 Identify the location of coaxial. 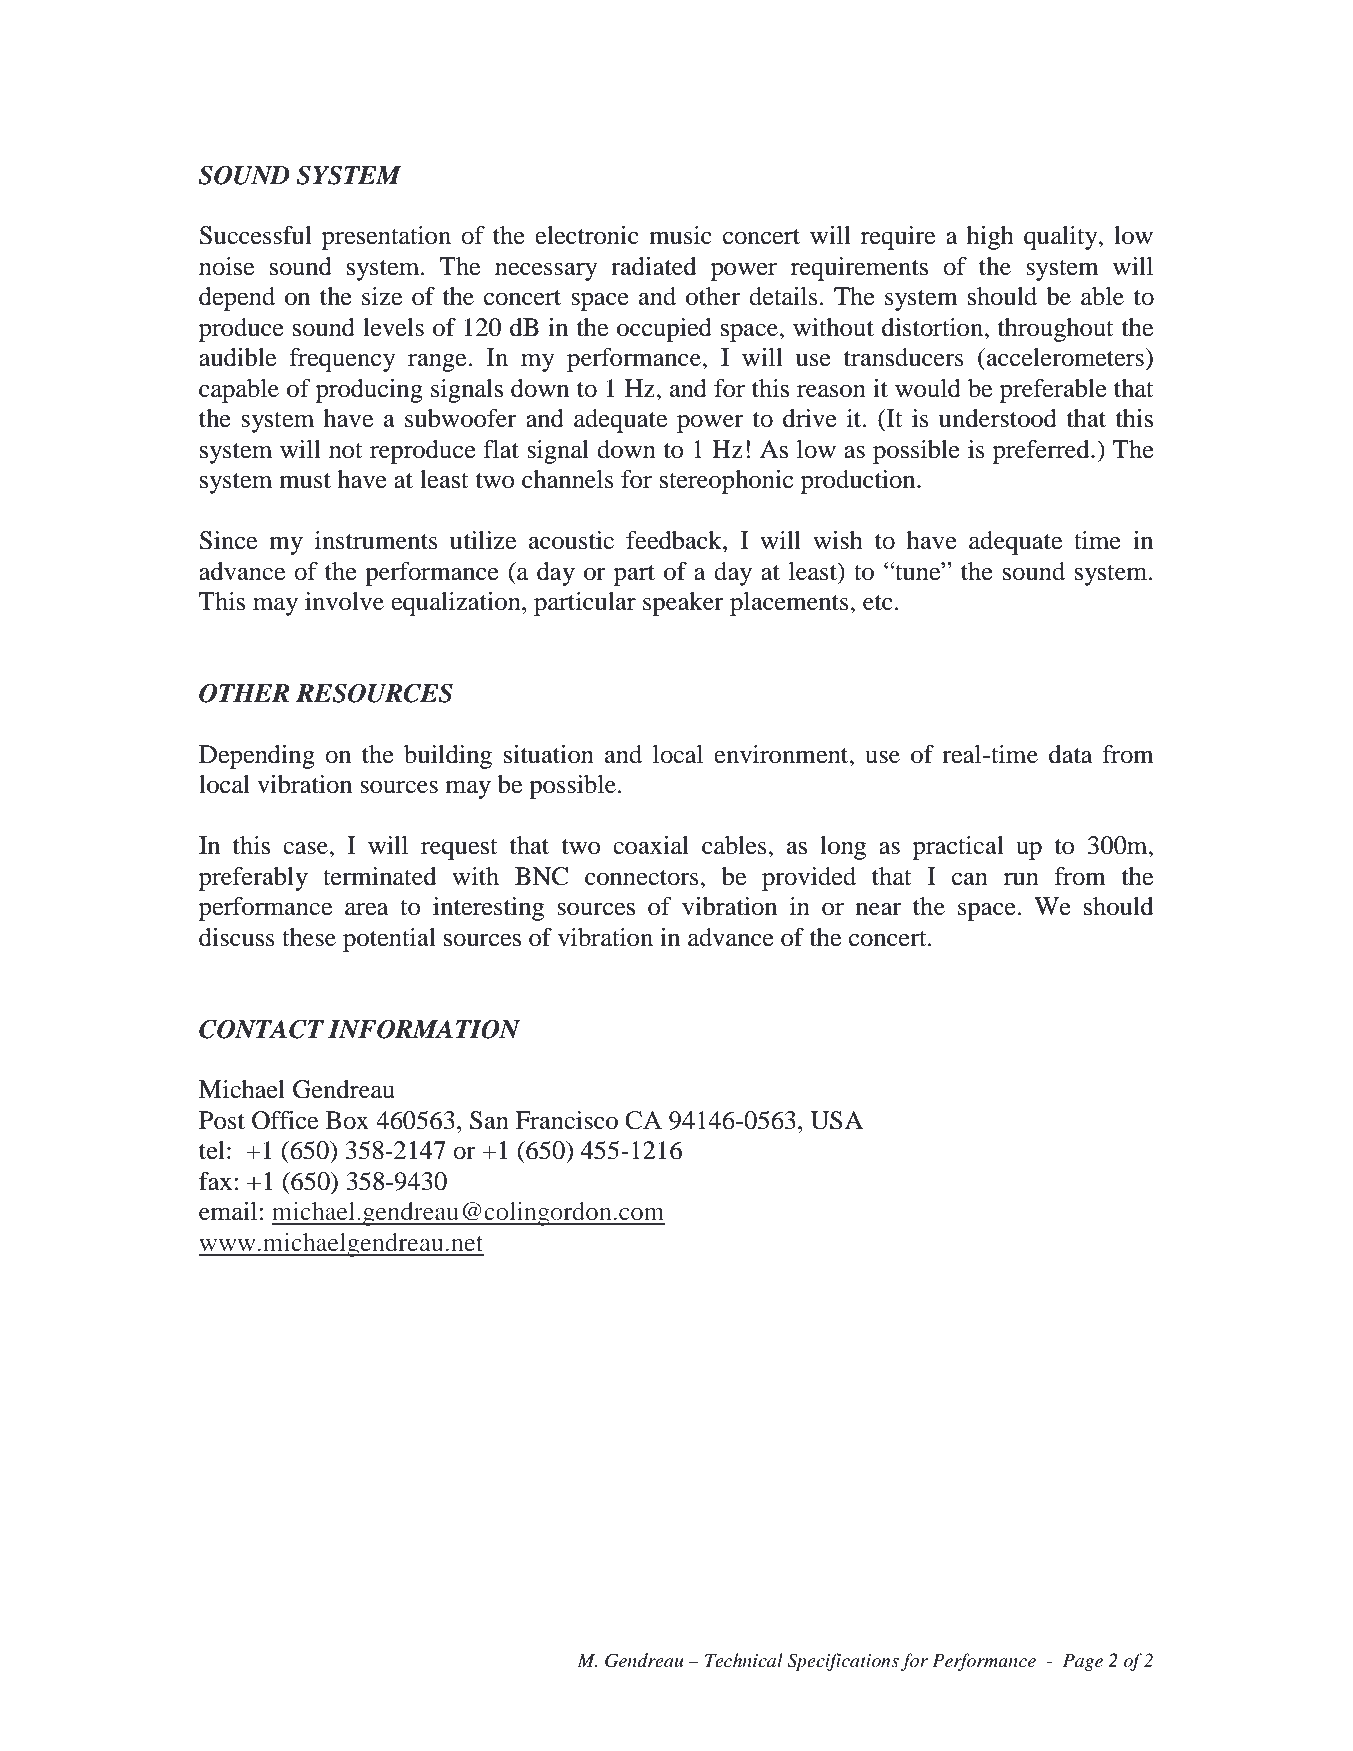
(651, 845).
